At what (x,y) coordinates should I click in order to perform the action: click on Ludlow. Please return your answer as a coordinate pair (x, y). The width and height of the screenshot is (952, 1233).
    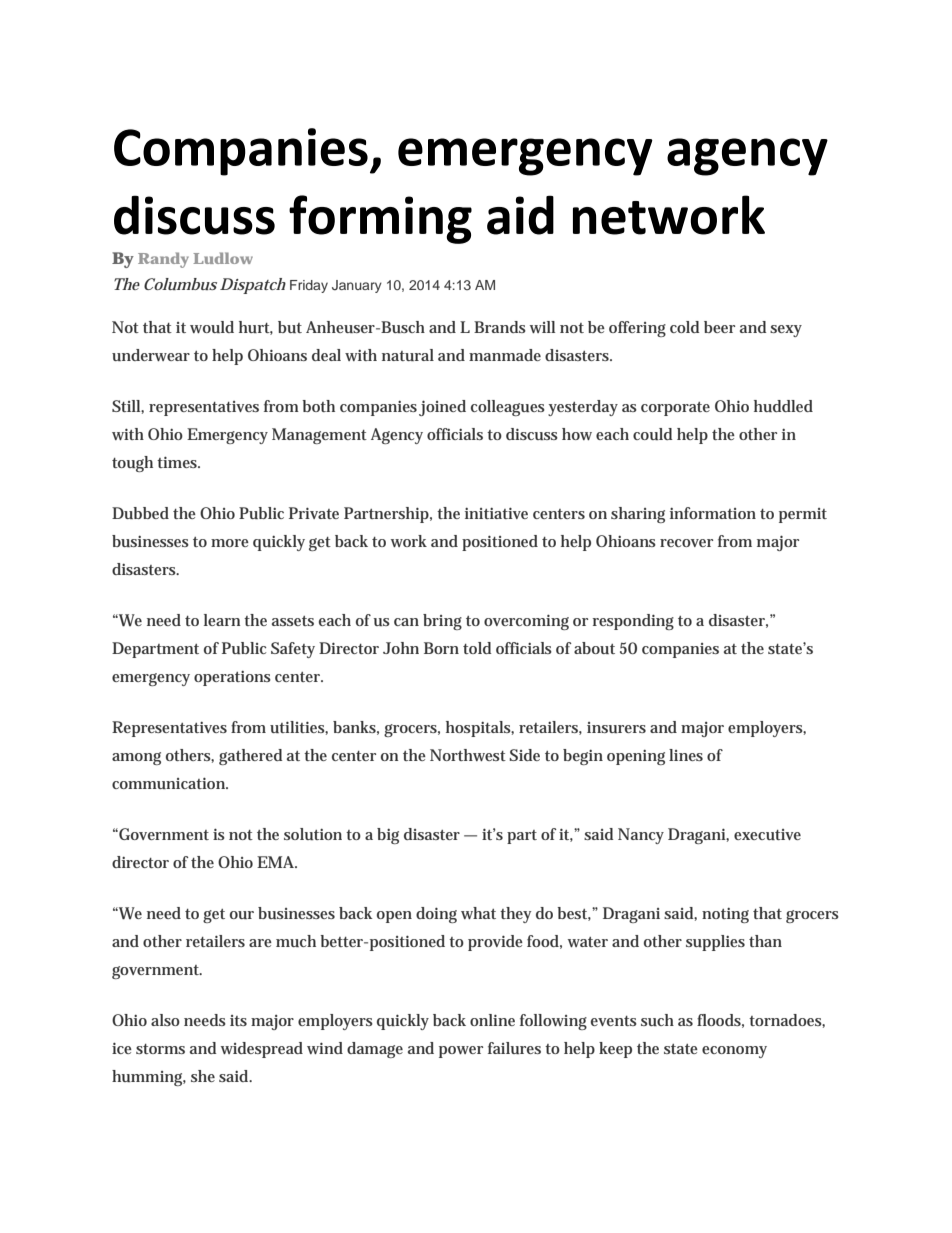
    Looking at the image, I should click on (223, 258).
